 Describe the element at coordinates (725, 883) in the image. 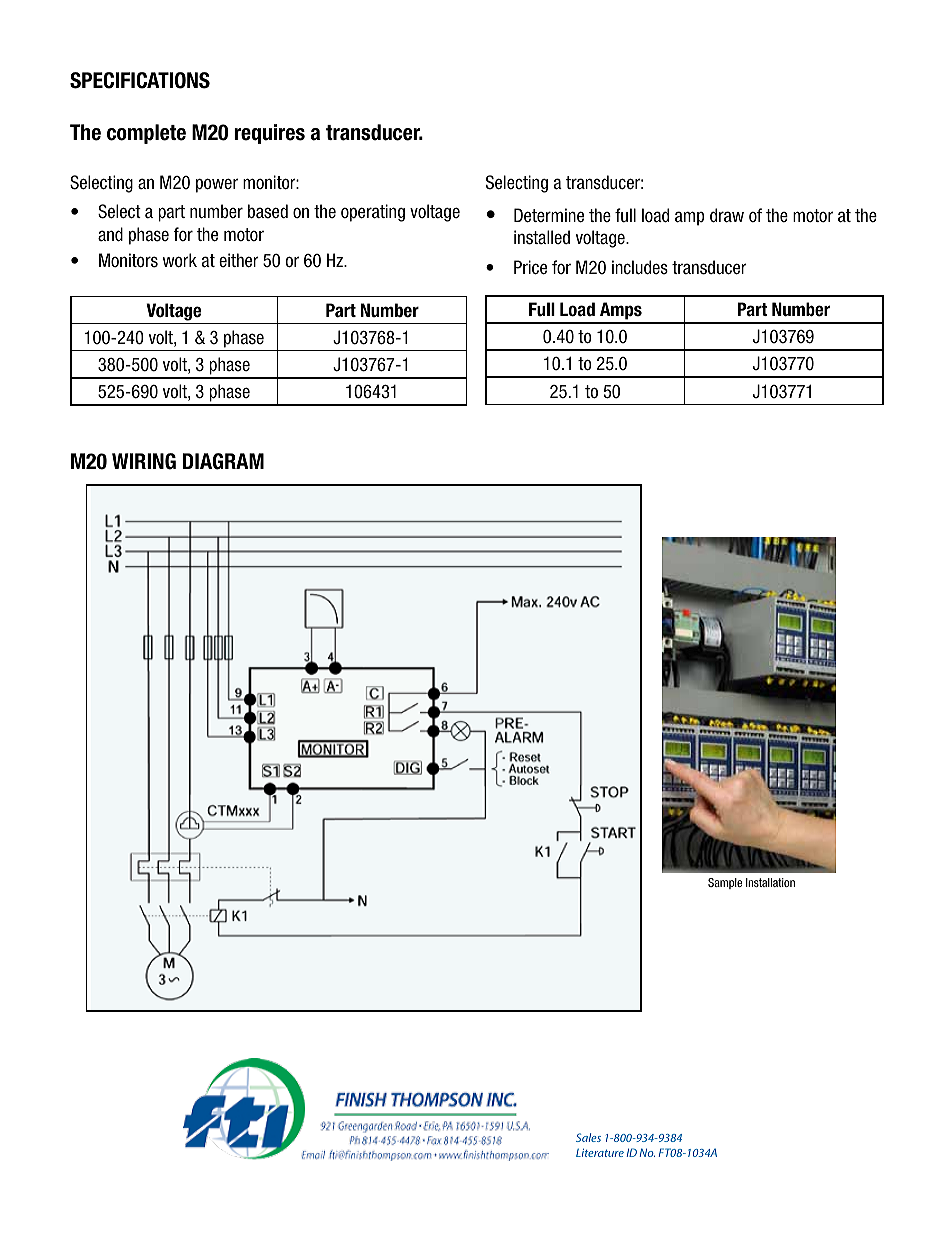

I see `Sample` at that location.
